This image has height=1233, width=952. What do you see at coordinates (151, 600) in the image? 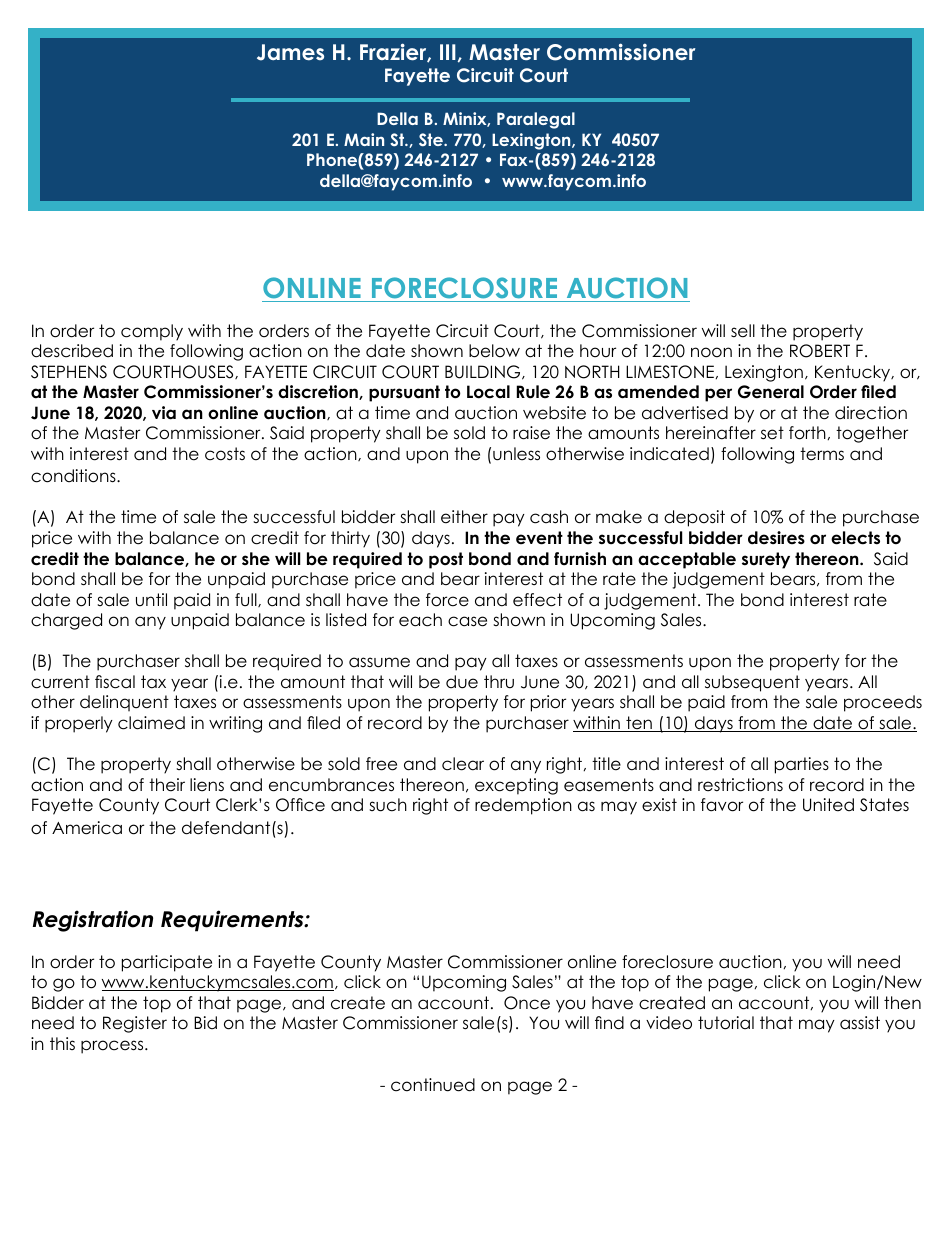
I see `until` at bounding box center [151, 600].
